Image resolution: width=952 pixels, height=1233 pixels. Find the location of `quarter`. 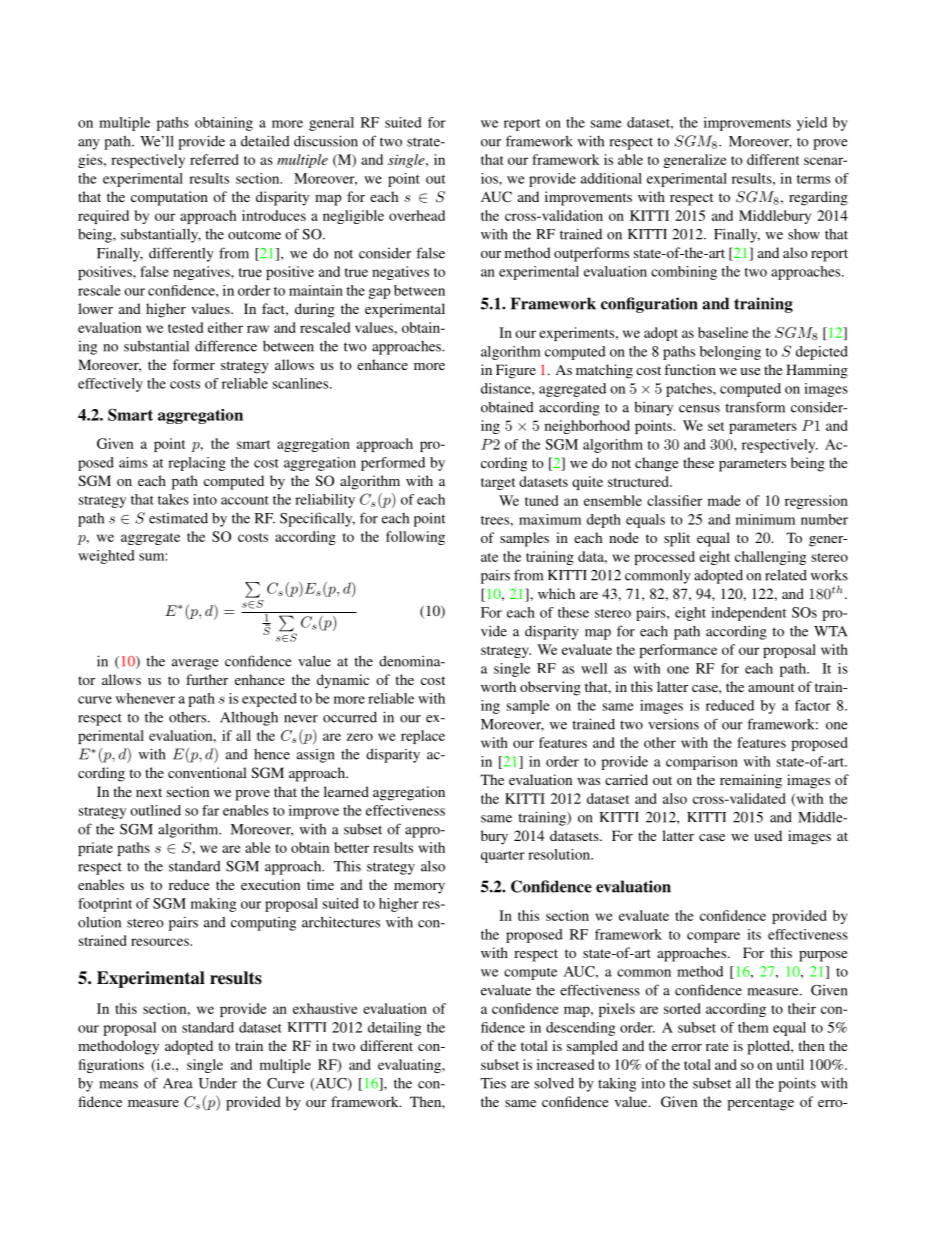

quarter is located at coordinates (503, 857).
